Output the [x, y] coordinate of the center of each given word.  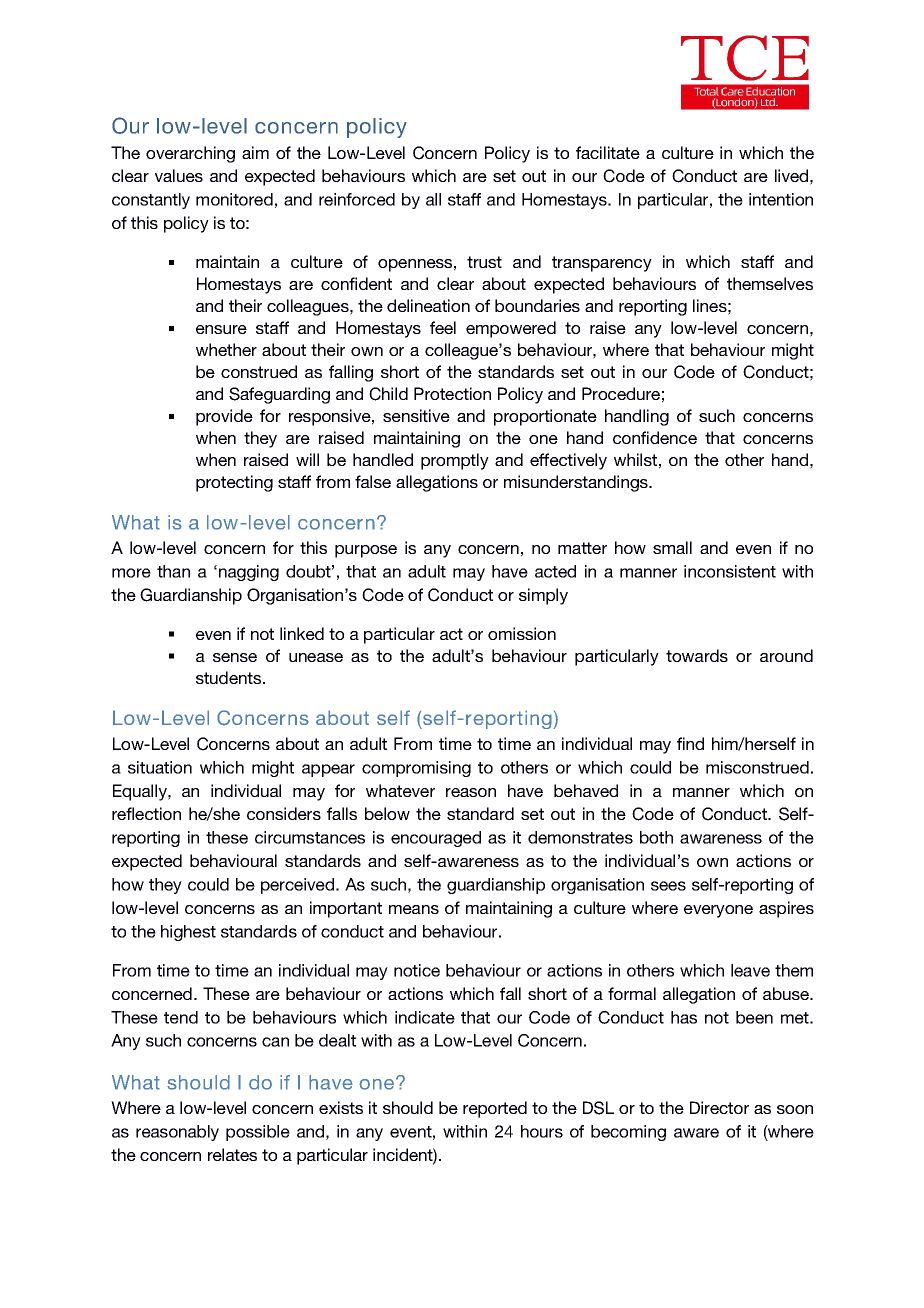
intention [781, 199]
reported [495, 1109]
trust [484, 262]
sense [235, 657]
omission [522, 633]
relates [232, 1154]
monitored [234, 199]
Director [719, 1107]
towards [697, 655]
